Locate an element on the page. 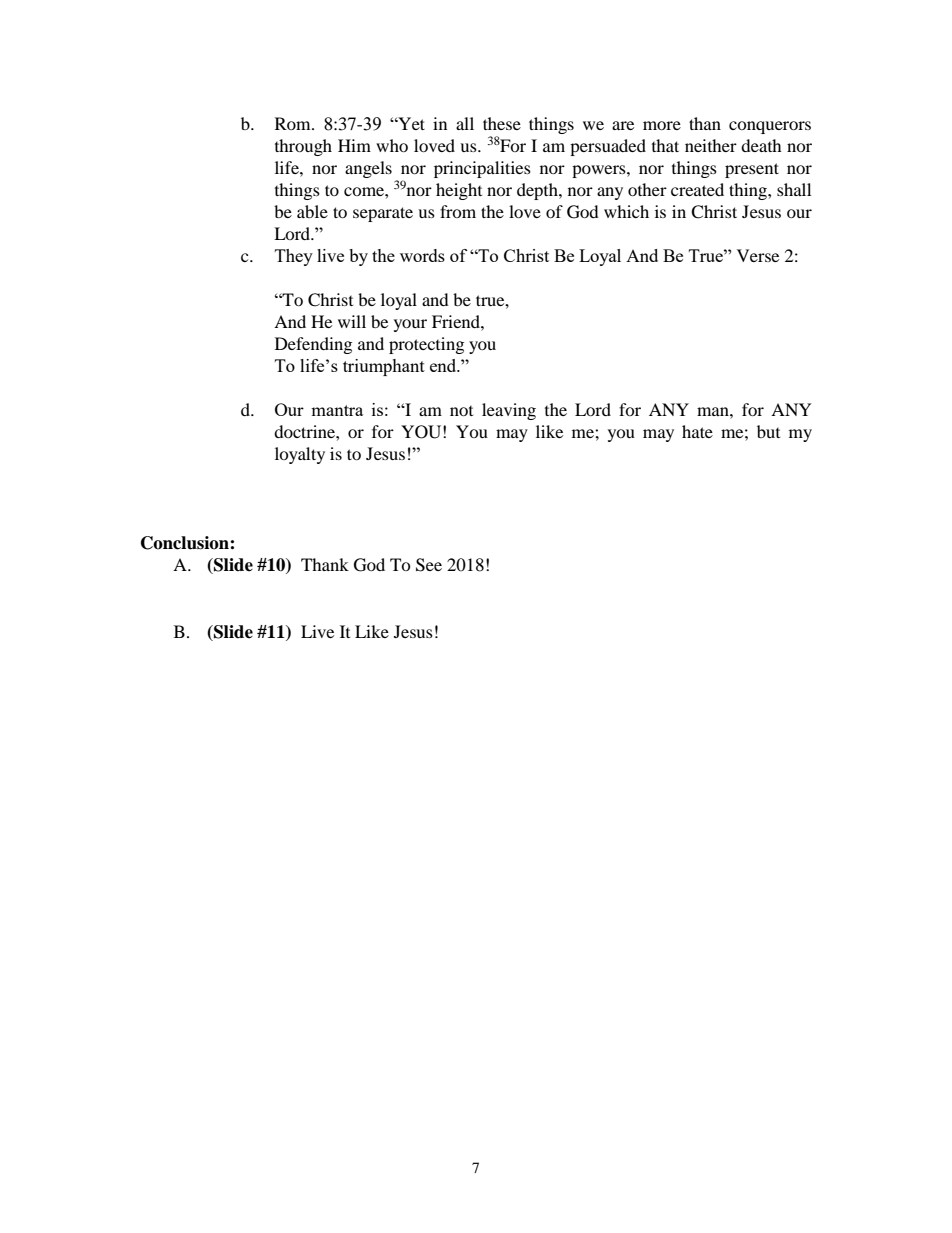 The image size is (952, 1233). See is located at coordinates (429, 565).
